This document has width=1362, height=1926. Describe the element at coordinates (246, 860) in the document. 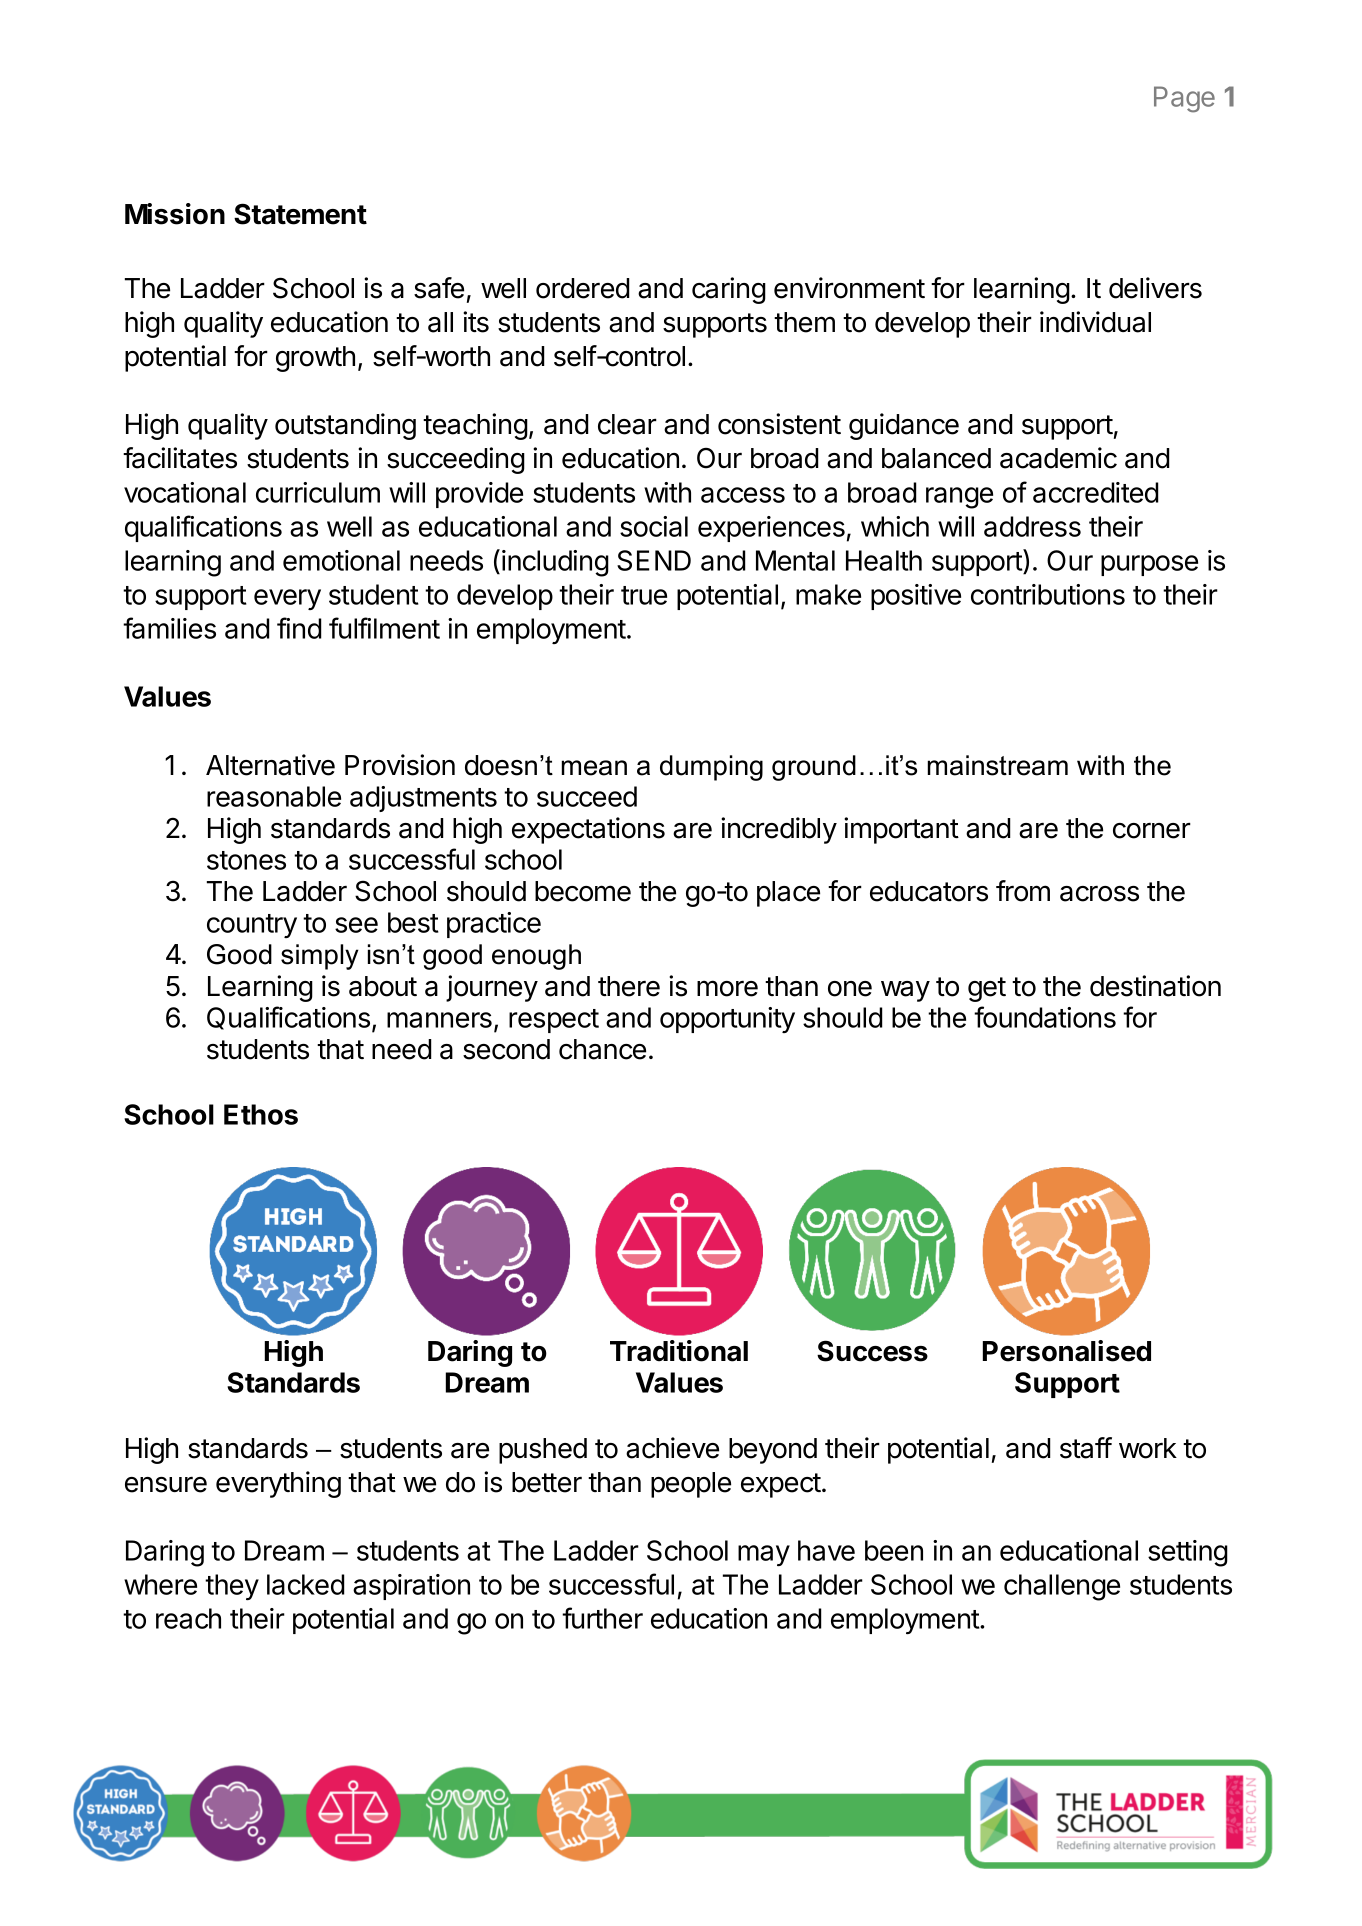

I see `stones` at that location.
